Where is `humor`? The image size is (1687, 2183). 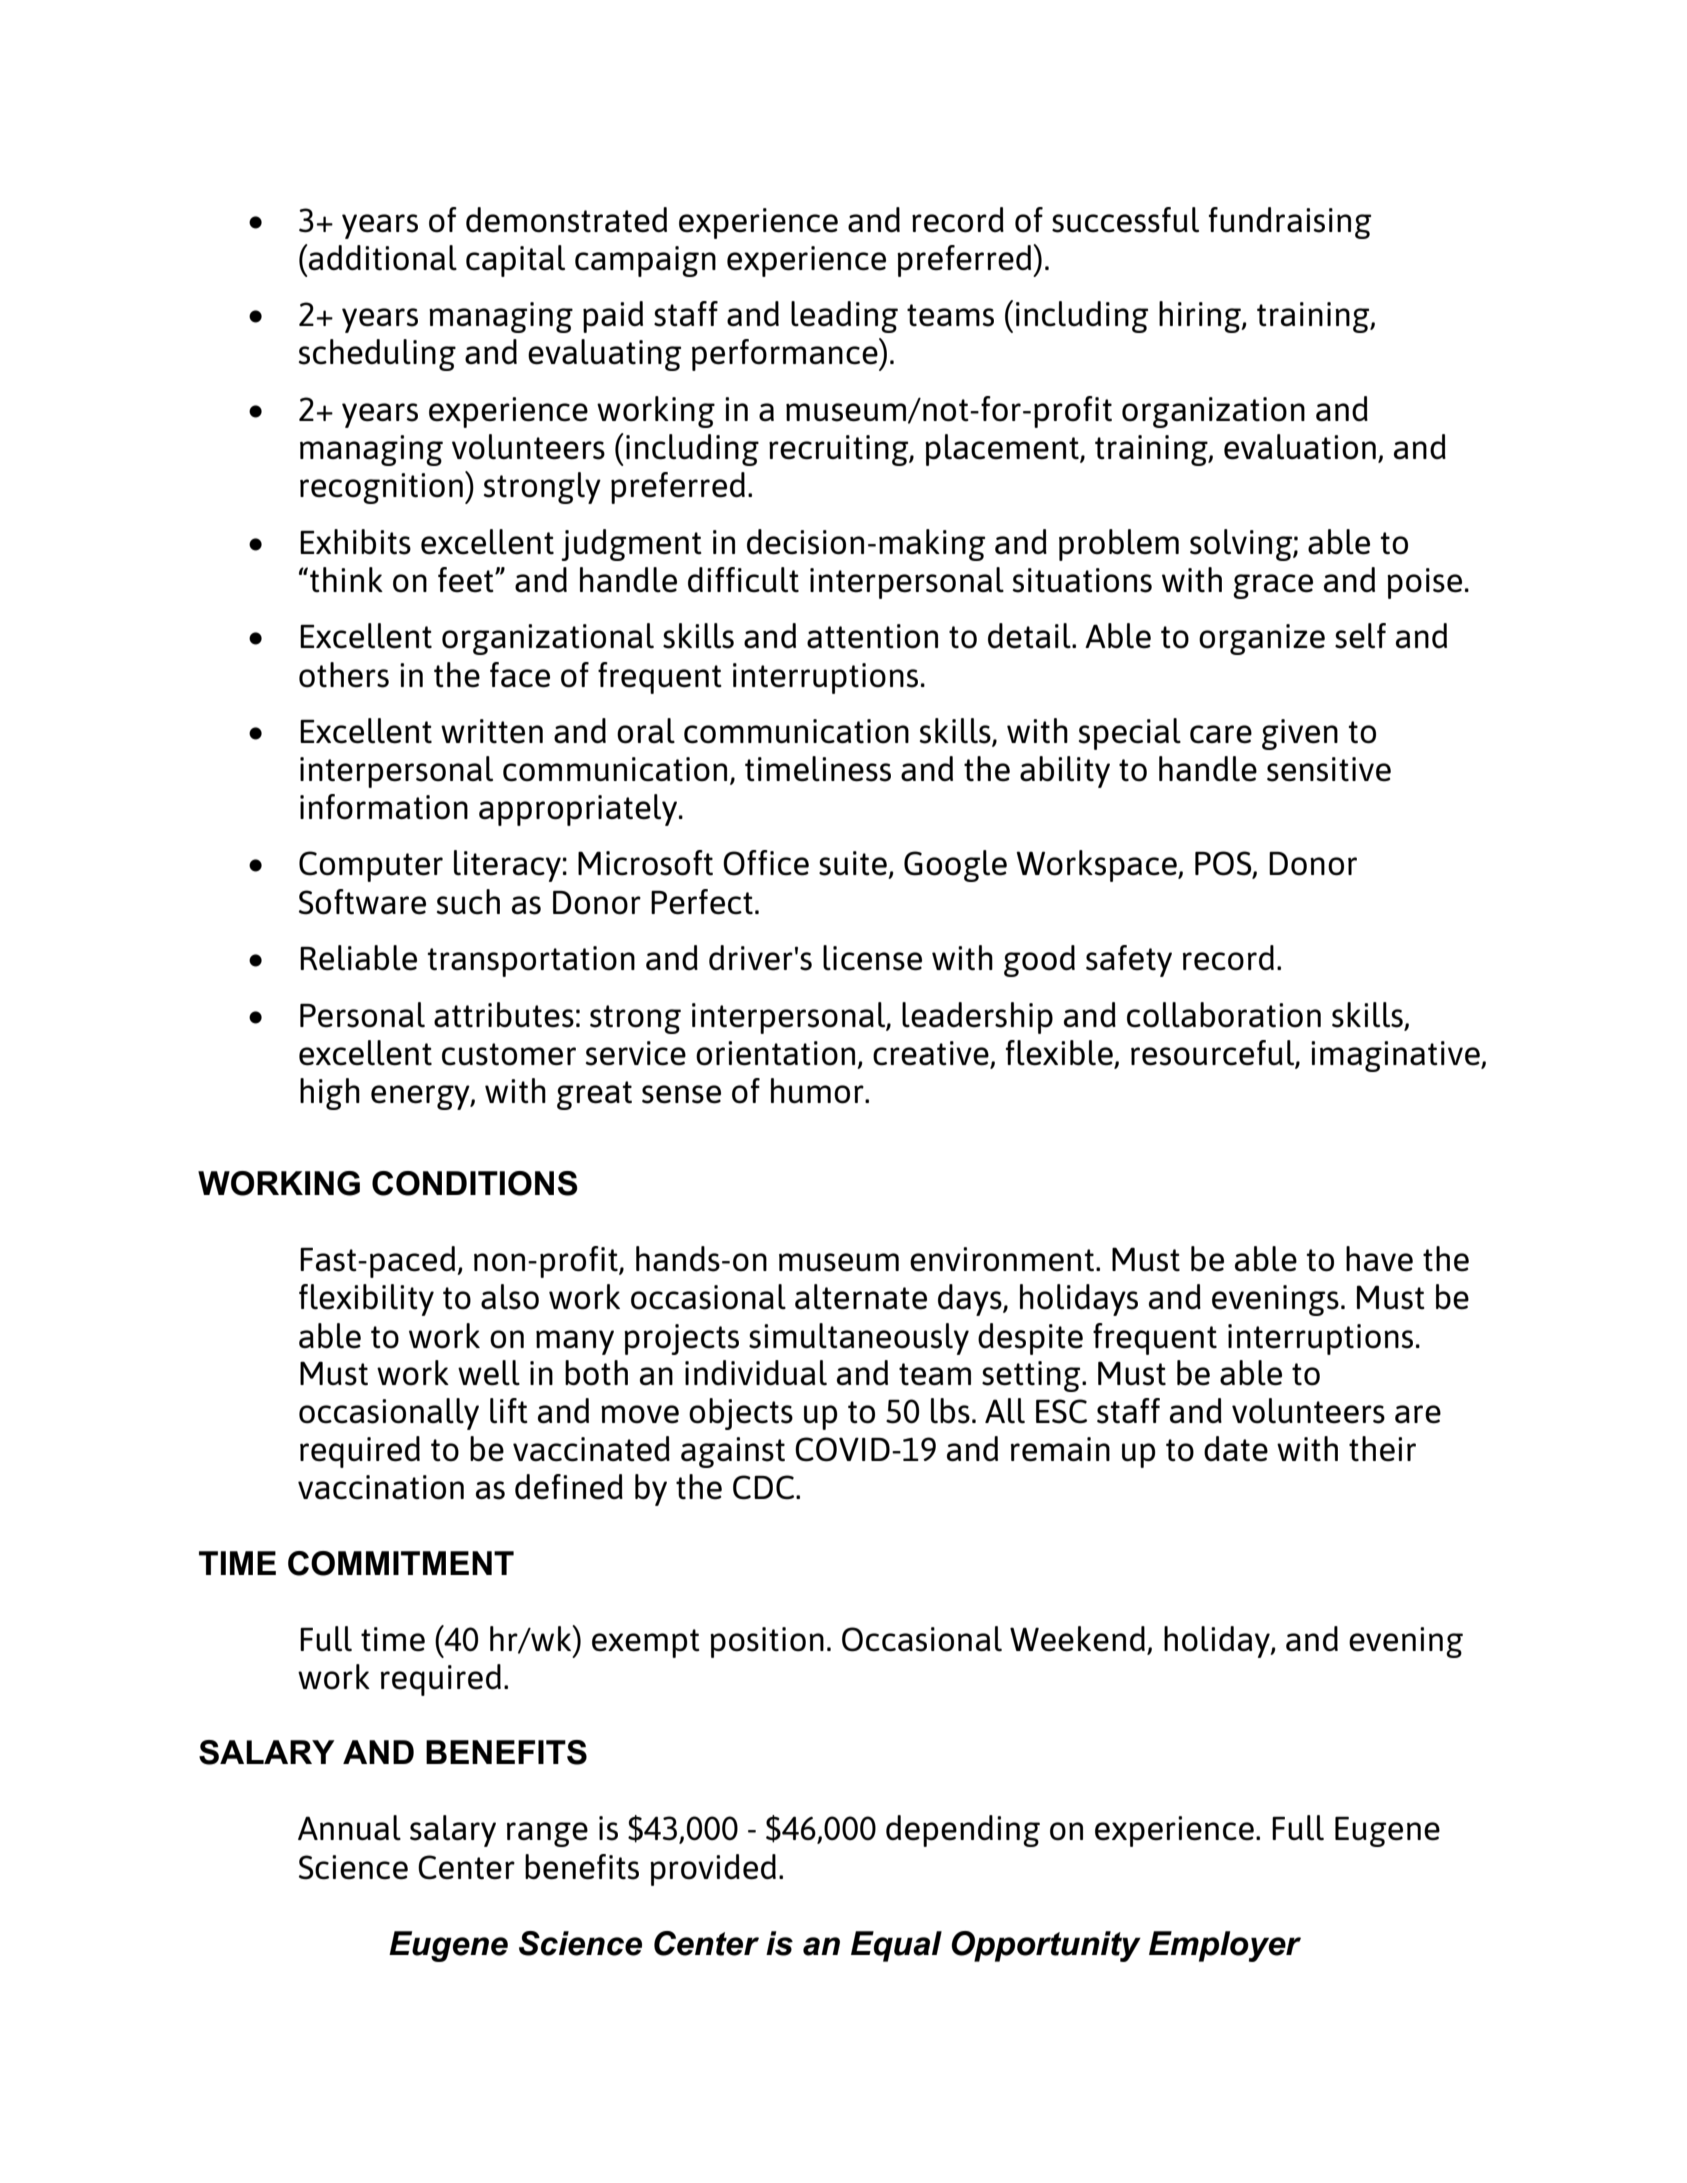 humor is located at coordinates (818, 1091).
